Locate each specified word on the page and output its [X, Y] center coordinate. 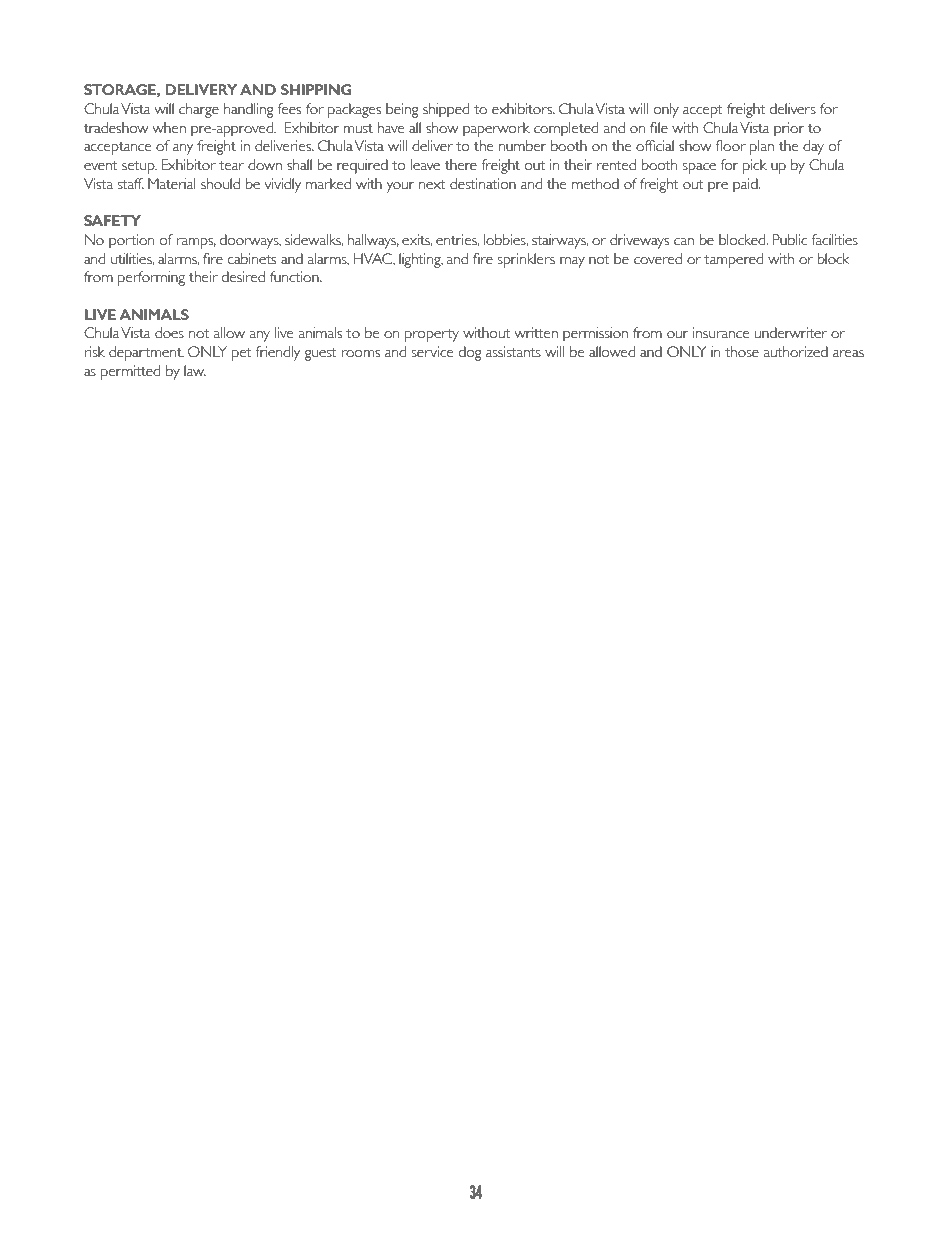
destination [483, 184]
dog [470, 353]
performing [151, 278]
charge [199, 110]
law [195, 370]
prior [789, 129]
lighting [421, 260]
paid [746, 185]
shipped [446, 110]
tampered [733, 260]
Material [172, 184]
